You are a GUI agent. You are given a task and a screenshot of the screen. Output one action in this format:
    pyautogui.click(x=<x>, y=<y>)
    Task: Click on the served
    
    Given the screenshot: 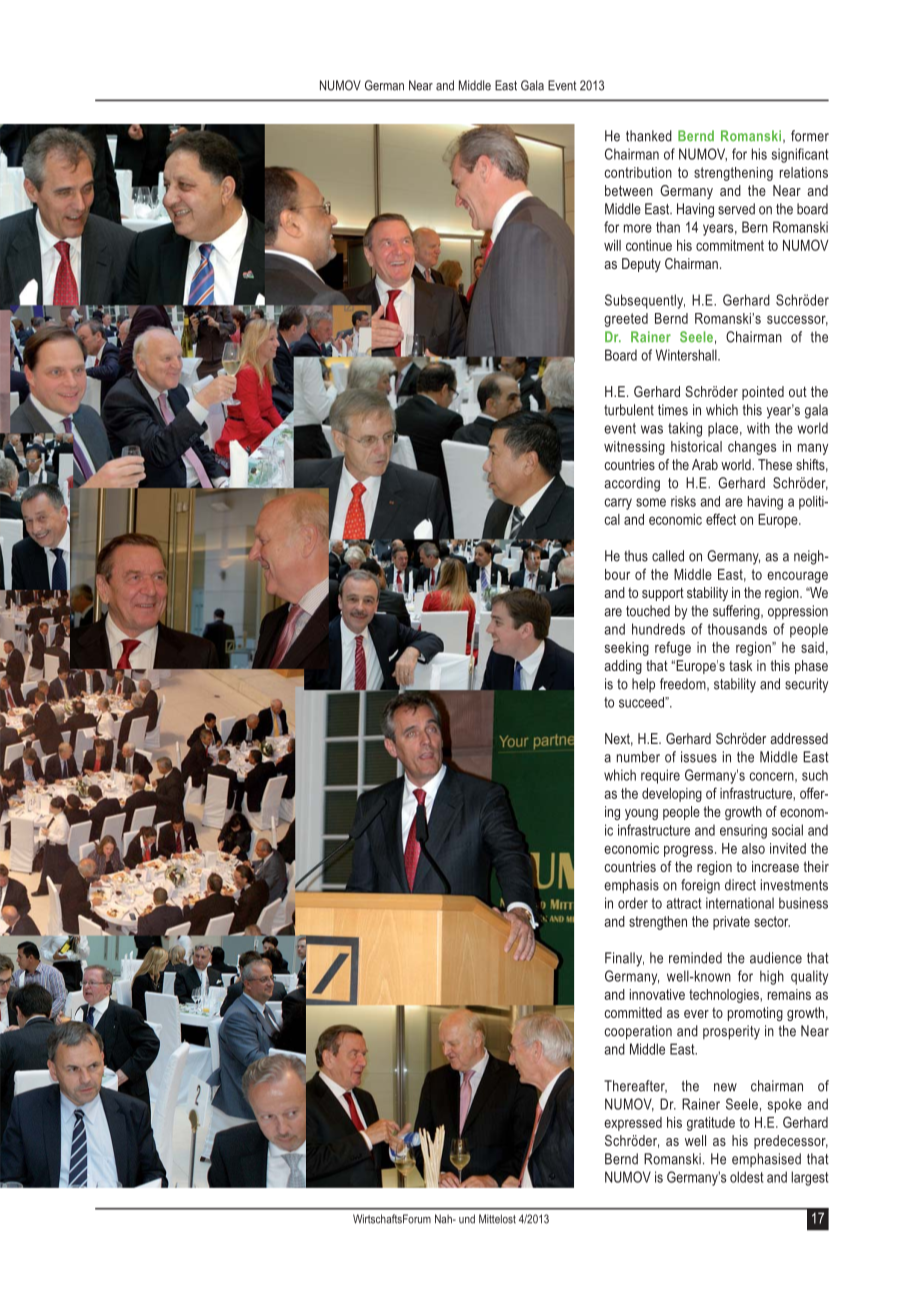 What is the action you would take?
    pyautogui.click(x=736, y=209)
